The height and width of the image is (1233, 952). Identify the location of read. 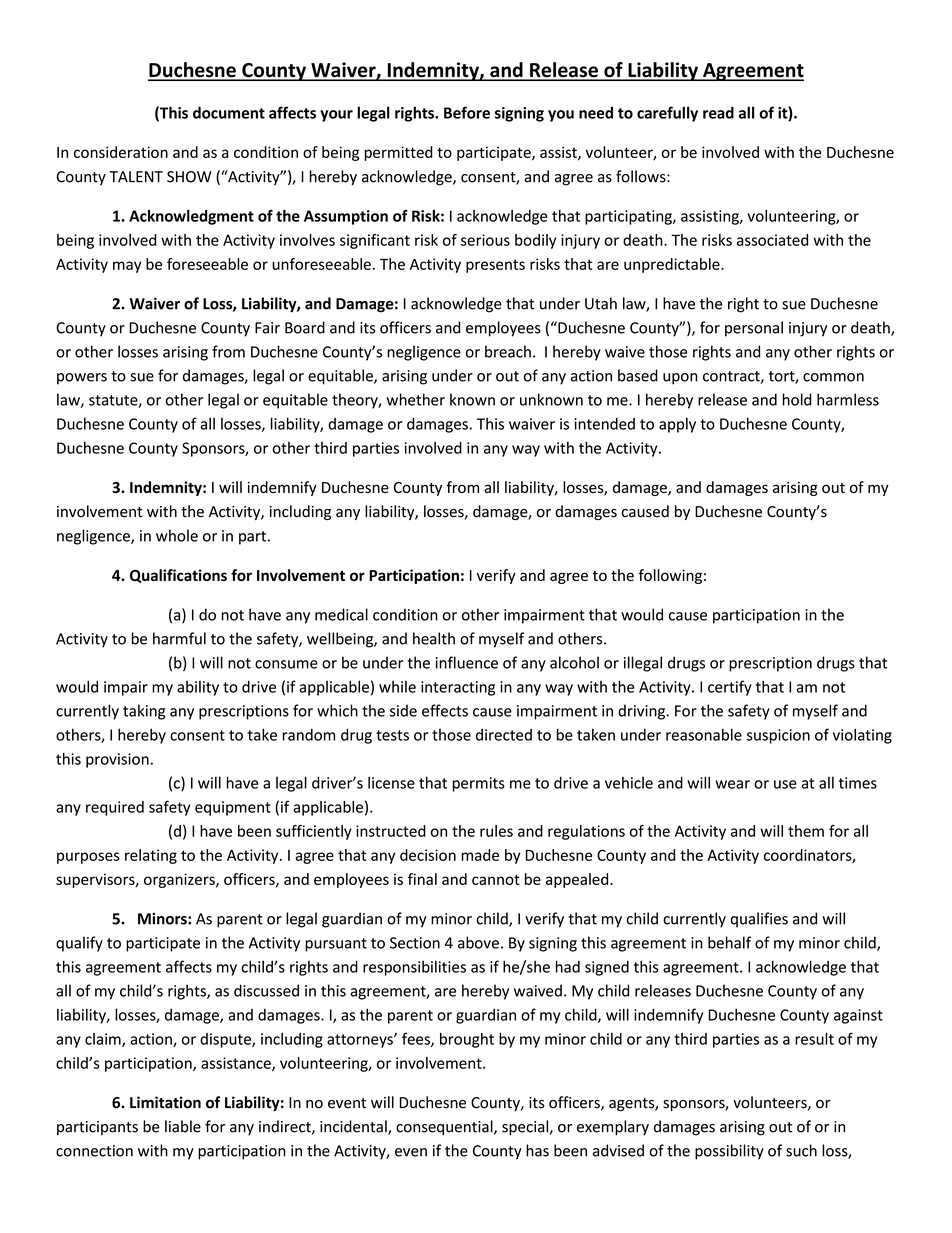
(718, 112).
